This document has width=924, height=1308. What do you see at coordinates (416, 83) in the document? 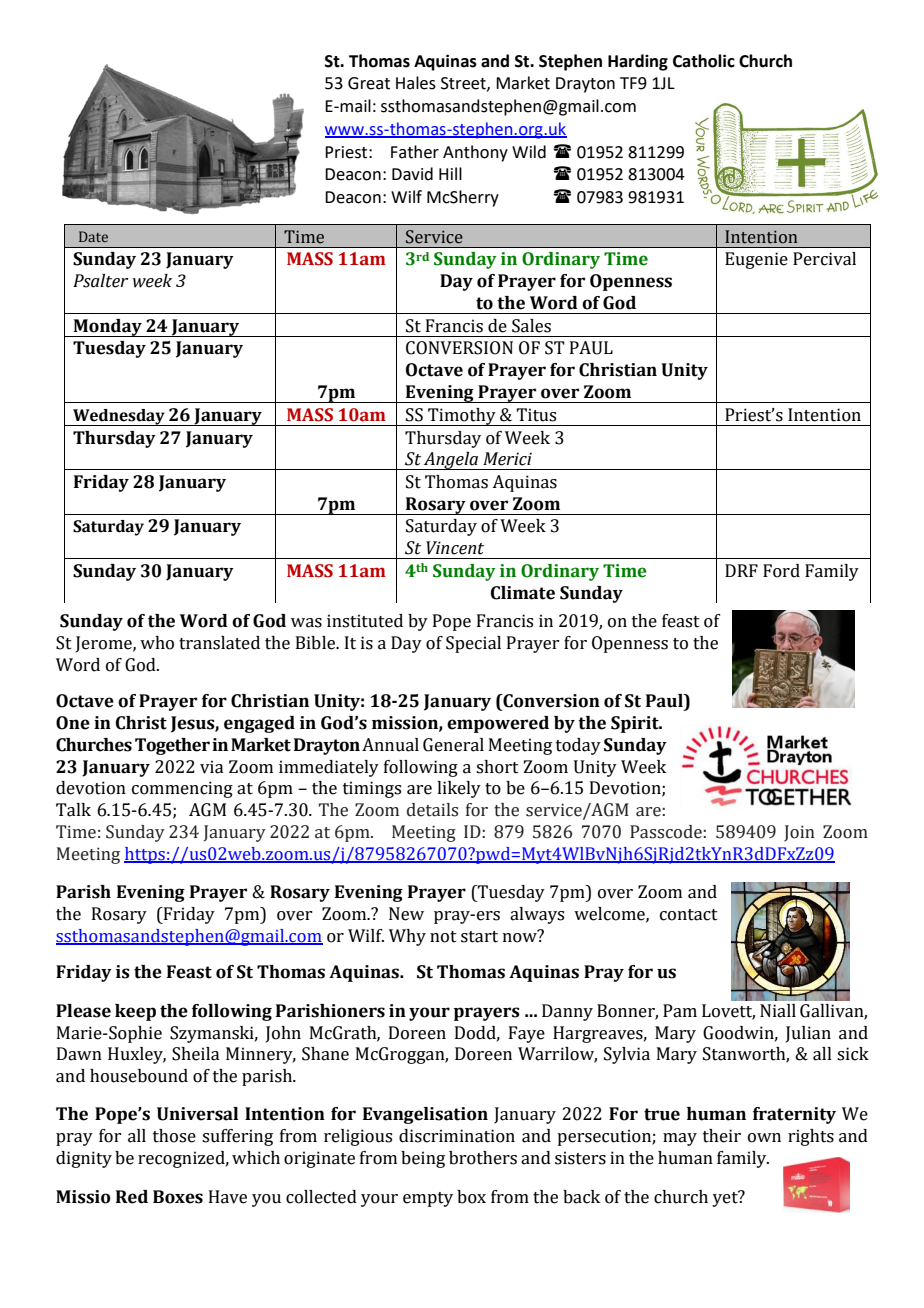
I see `Hales` at bounding box center [416, 83].
